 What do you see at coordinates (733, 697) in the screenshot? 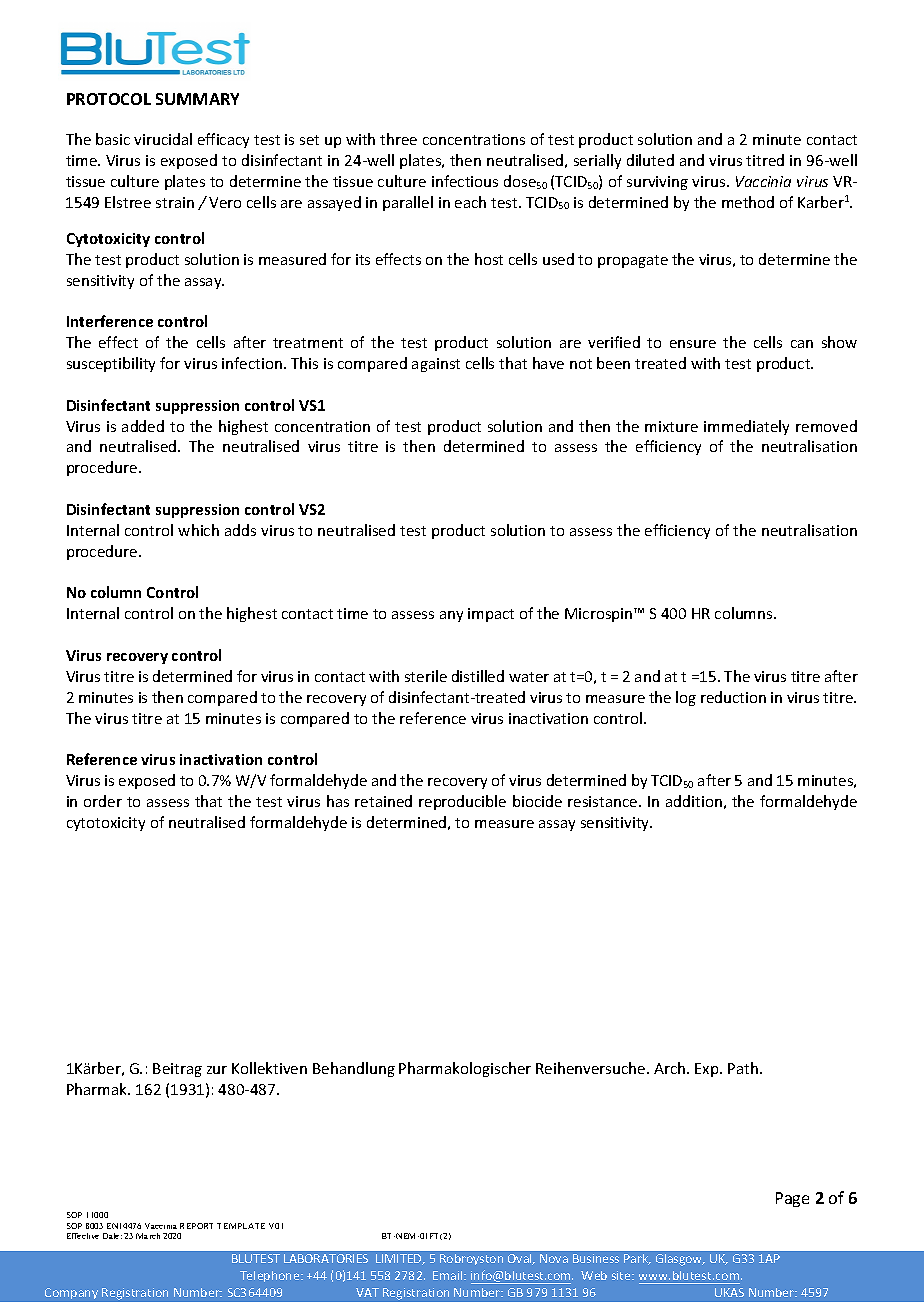
I see `reduction` at bounding box center [733, 697].
